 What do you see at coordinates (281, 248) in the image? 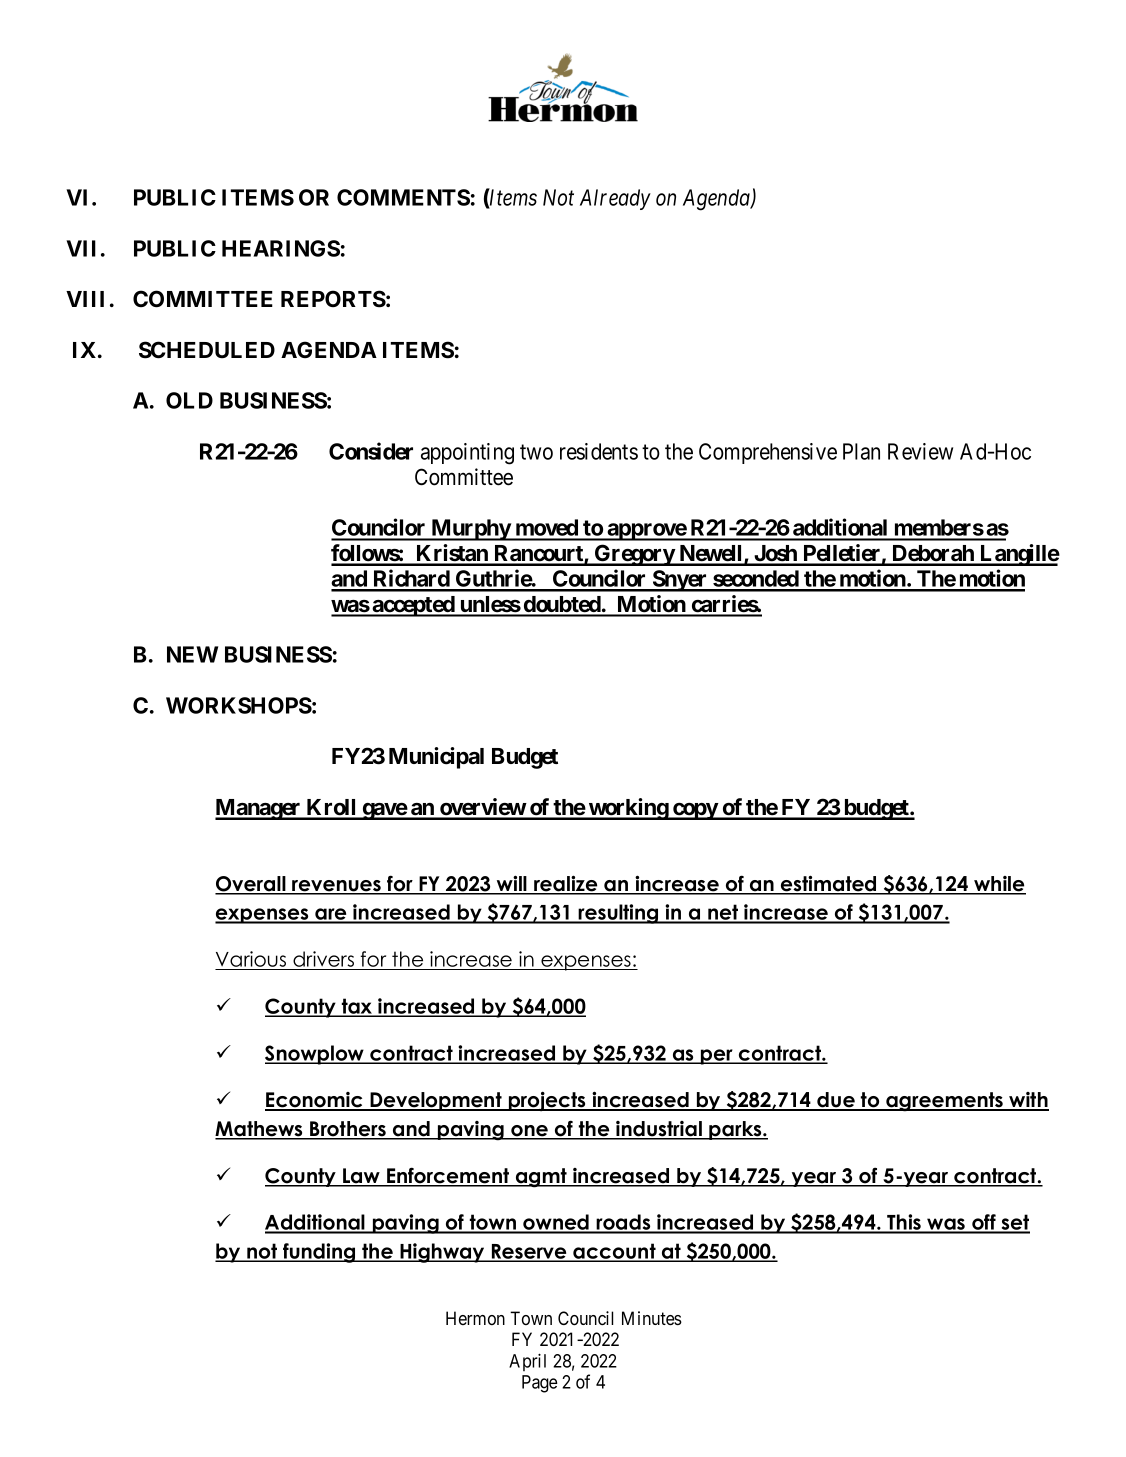
I see `HEARINGS` at bounding box center [281, 248].
